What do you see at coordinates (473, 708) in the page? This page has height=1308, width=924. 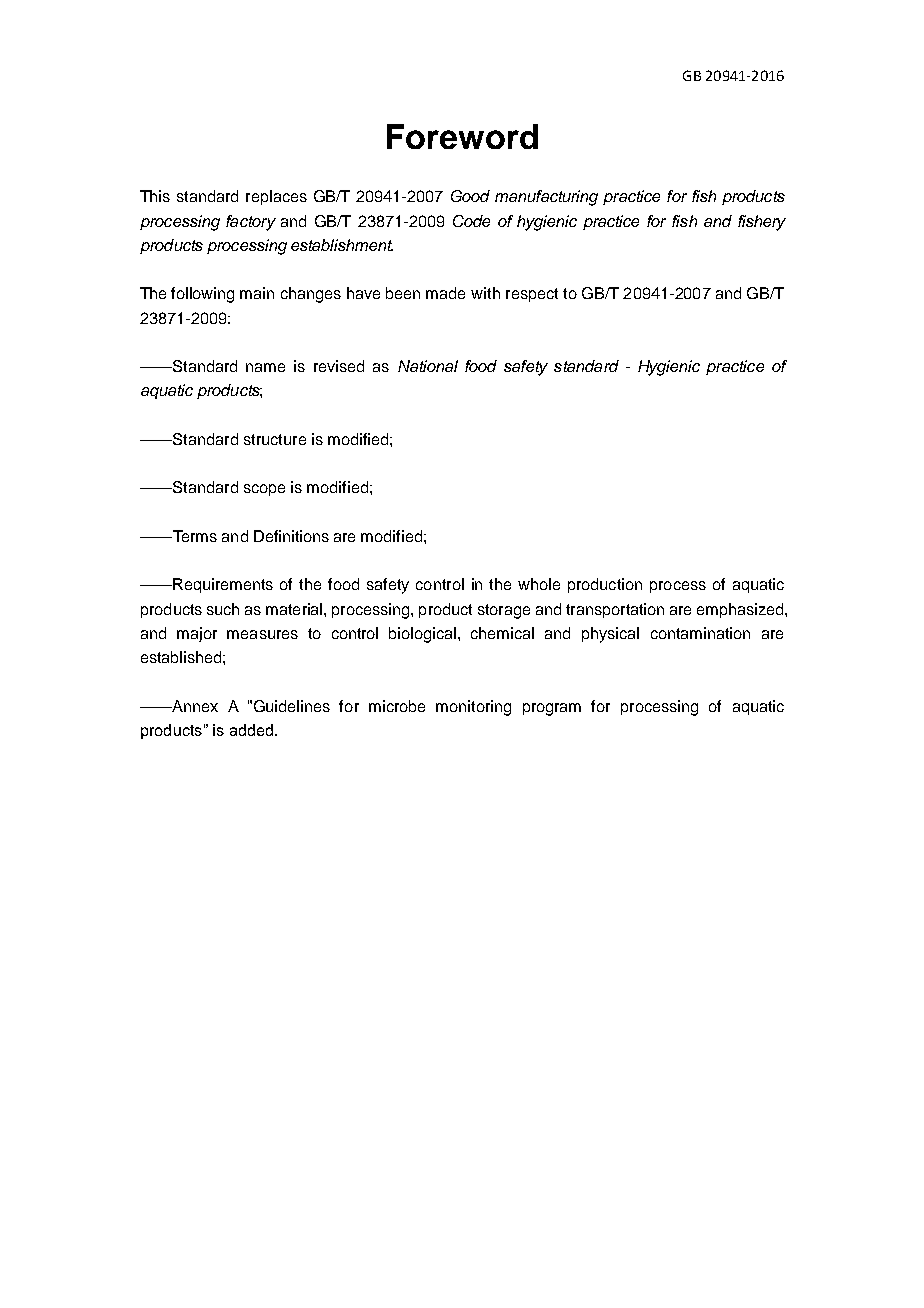 I see `monitoring` at bounding box center [473, 708].
